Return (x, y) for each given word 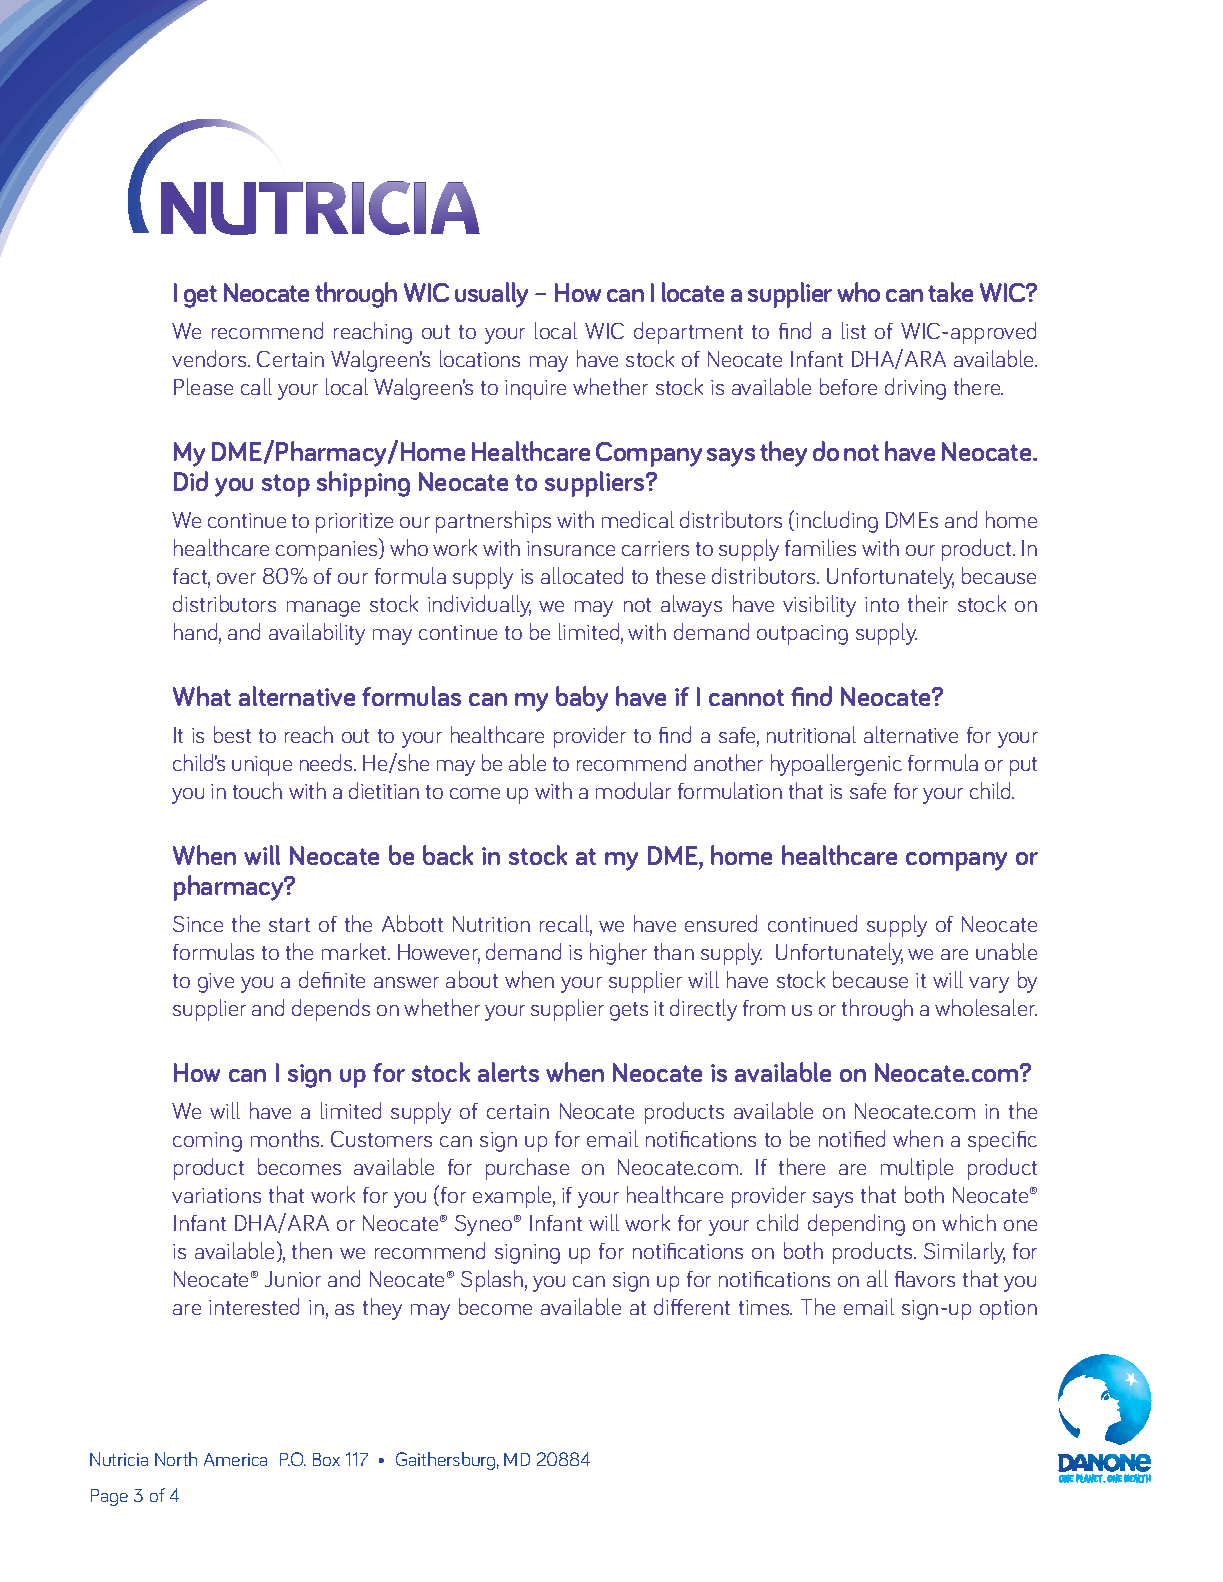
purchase (527, 1169)
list (854, 330)
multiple (917, 1169)
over (236, 578)
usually (491, 295)
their (928, 603)
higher (618, 954)
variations (216, 1195)
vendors (210, 358)
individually (479, 606)
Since (198, 924)
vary (989, 985)
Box (326, 1459)
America (235, 1459)
